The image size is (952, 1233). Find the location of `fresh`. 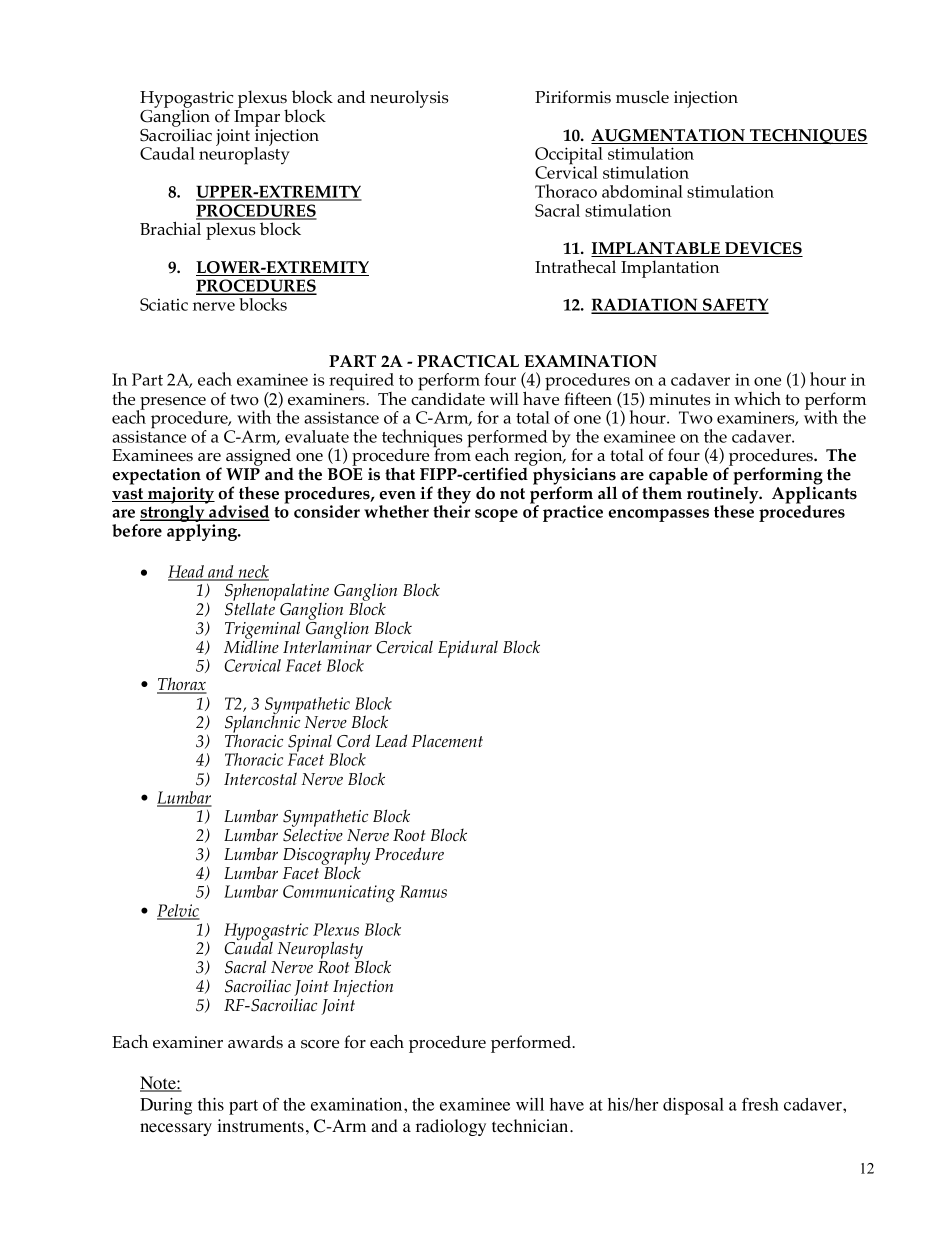

fresh is located at coordinates (760, 1104).
